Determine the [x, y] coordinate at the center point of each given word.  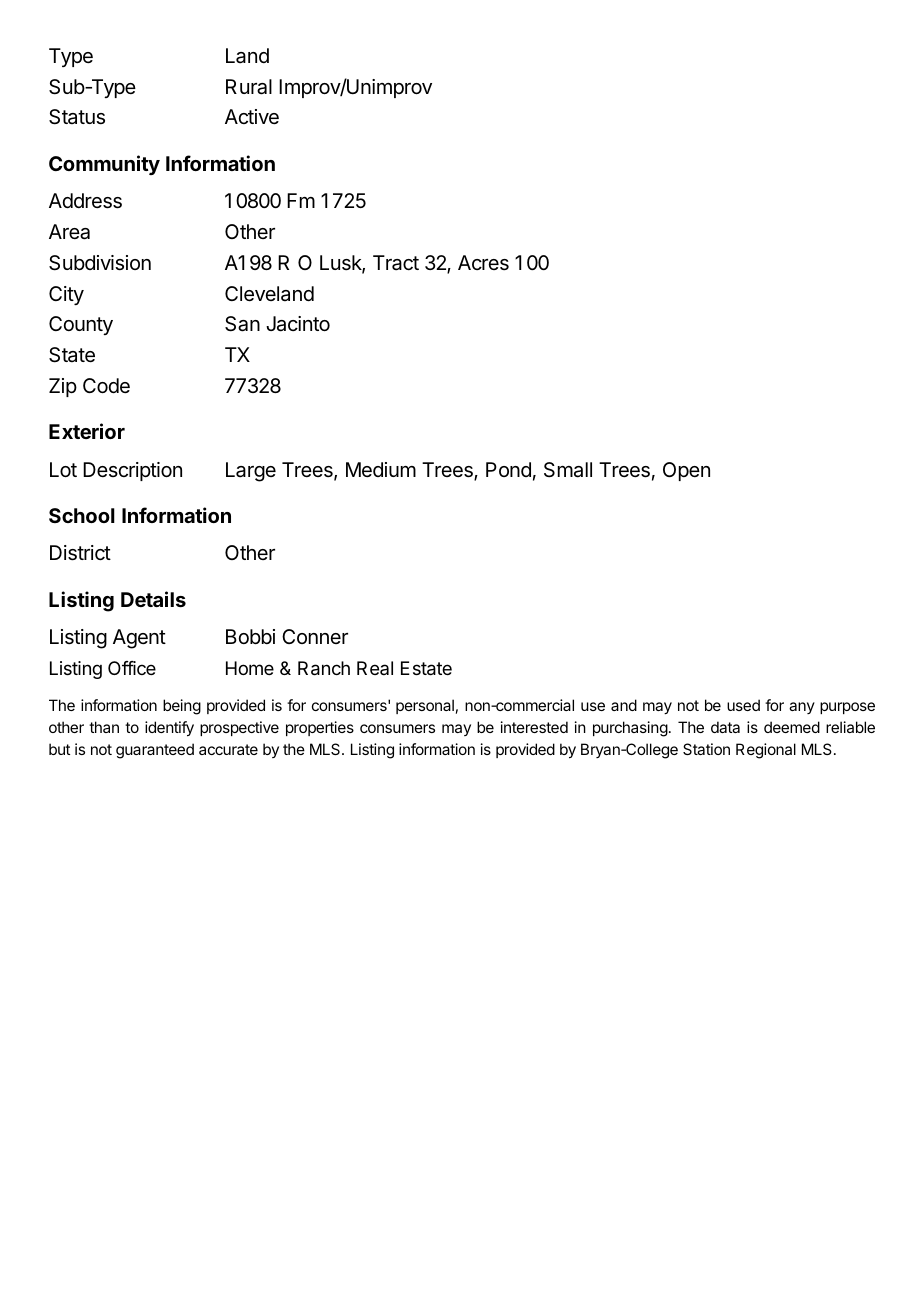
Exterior [87, 431]
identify [169, 729]
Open [686, 471]
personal [425, 706]
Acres [483, 263]
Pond [508, 469]
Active [252, 116]
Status [77, 117]
